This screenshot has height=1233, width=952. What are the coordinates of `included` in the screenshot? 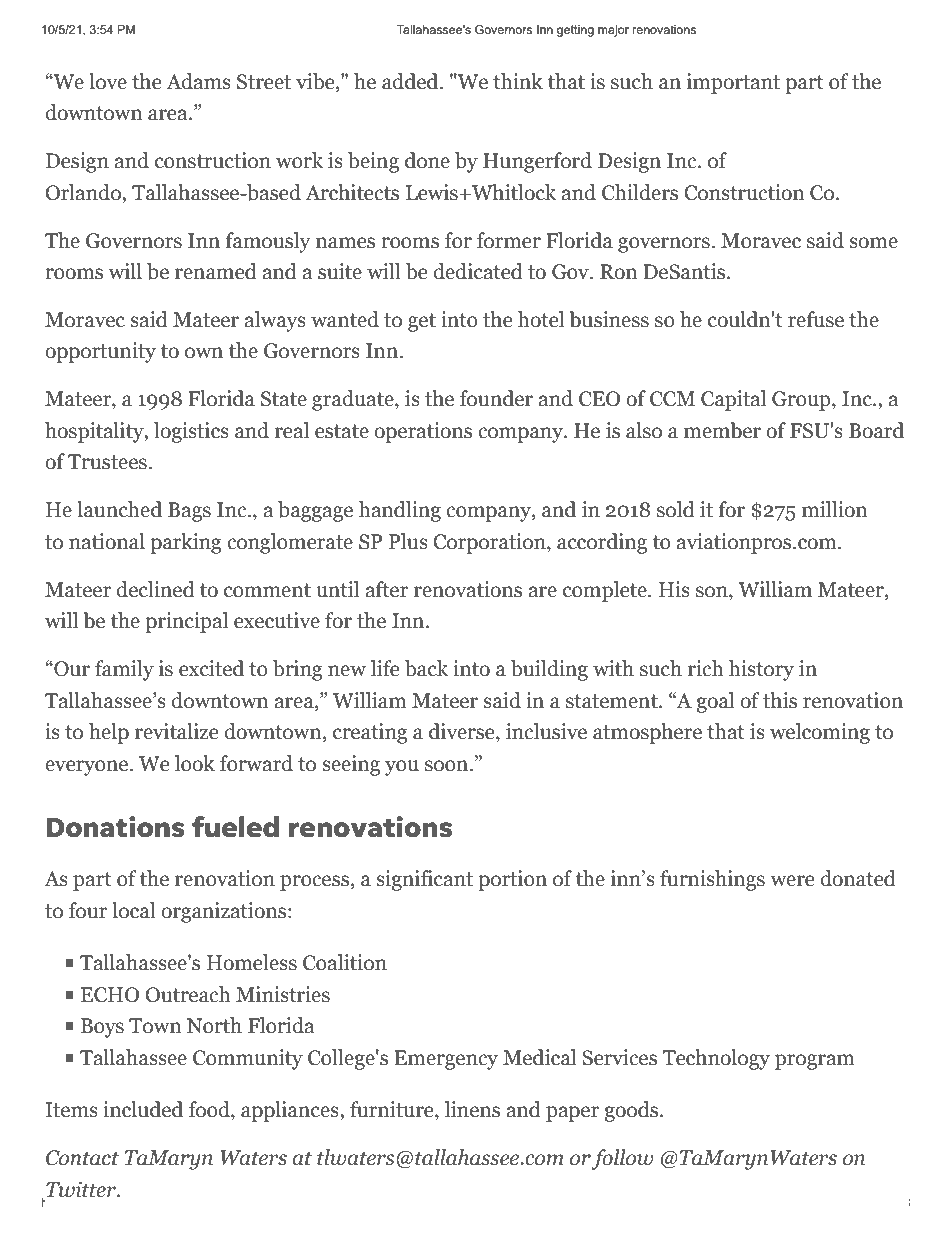 It's located at (143, 1109).
